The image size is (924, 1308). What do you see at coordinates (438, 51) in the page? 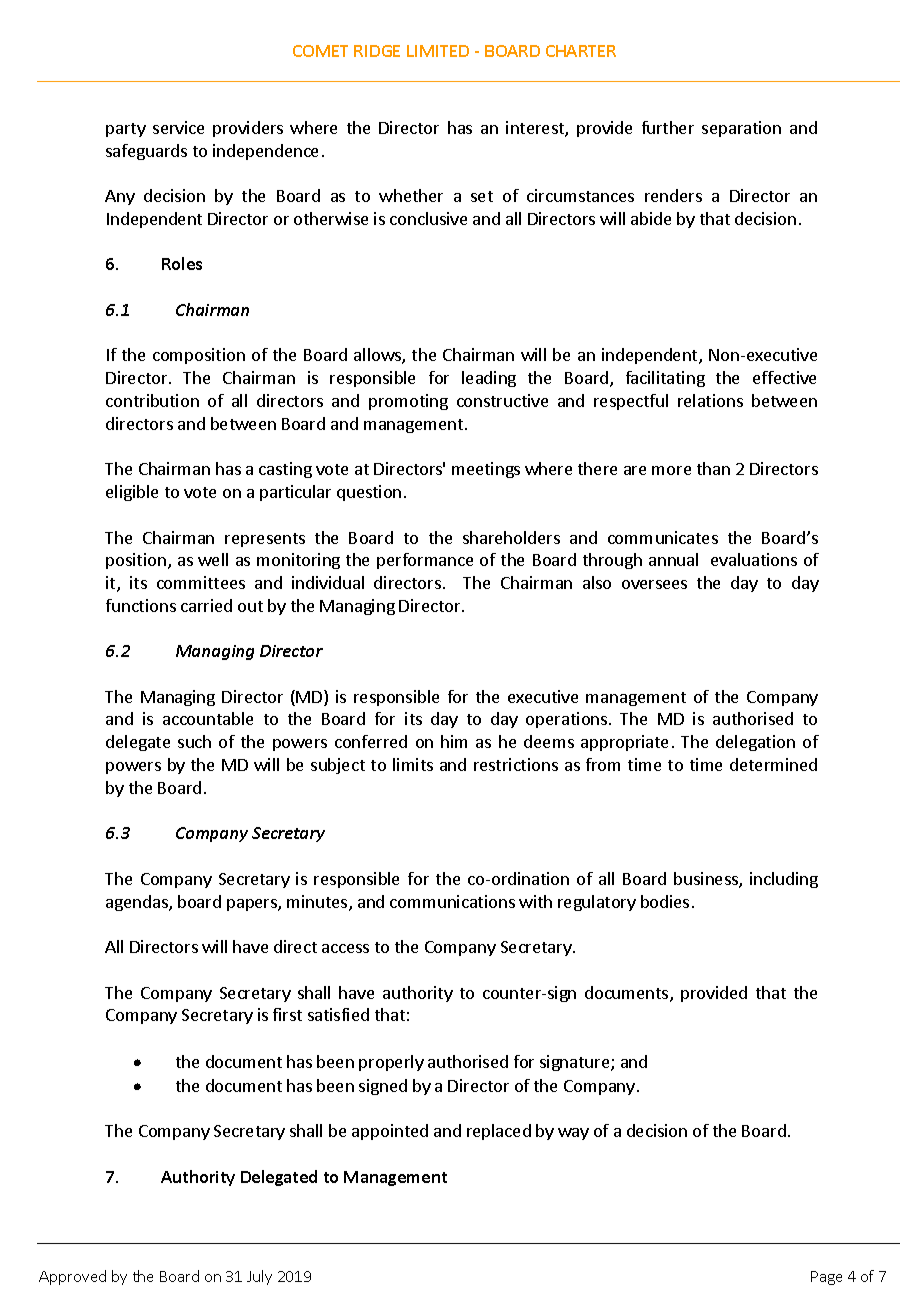
I see `LIMITED` at bounding box center [438, 51].
